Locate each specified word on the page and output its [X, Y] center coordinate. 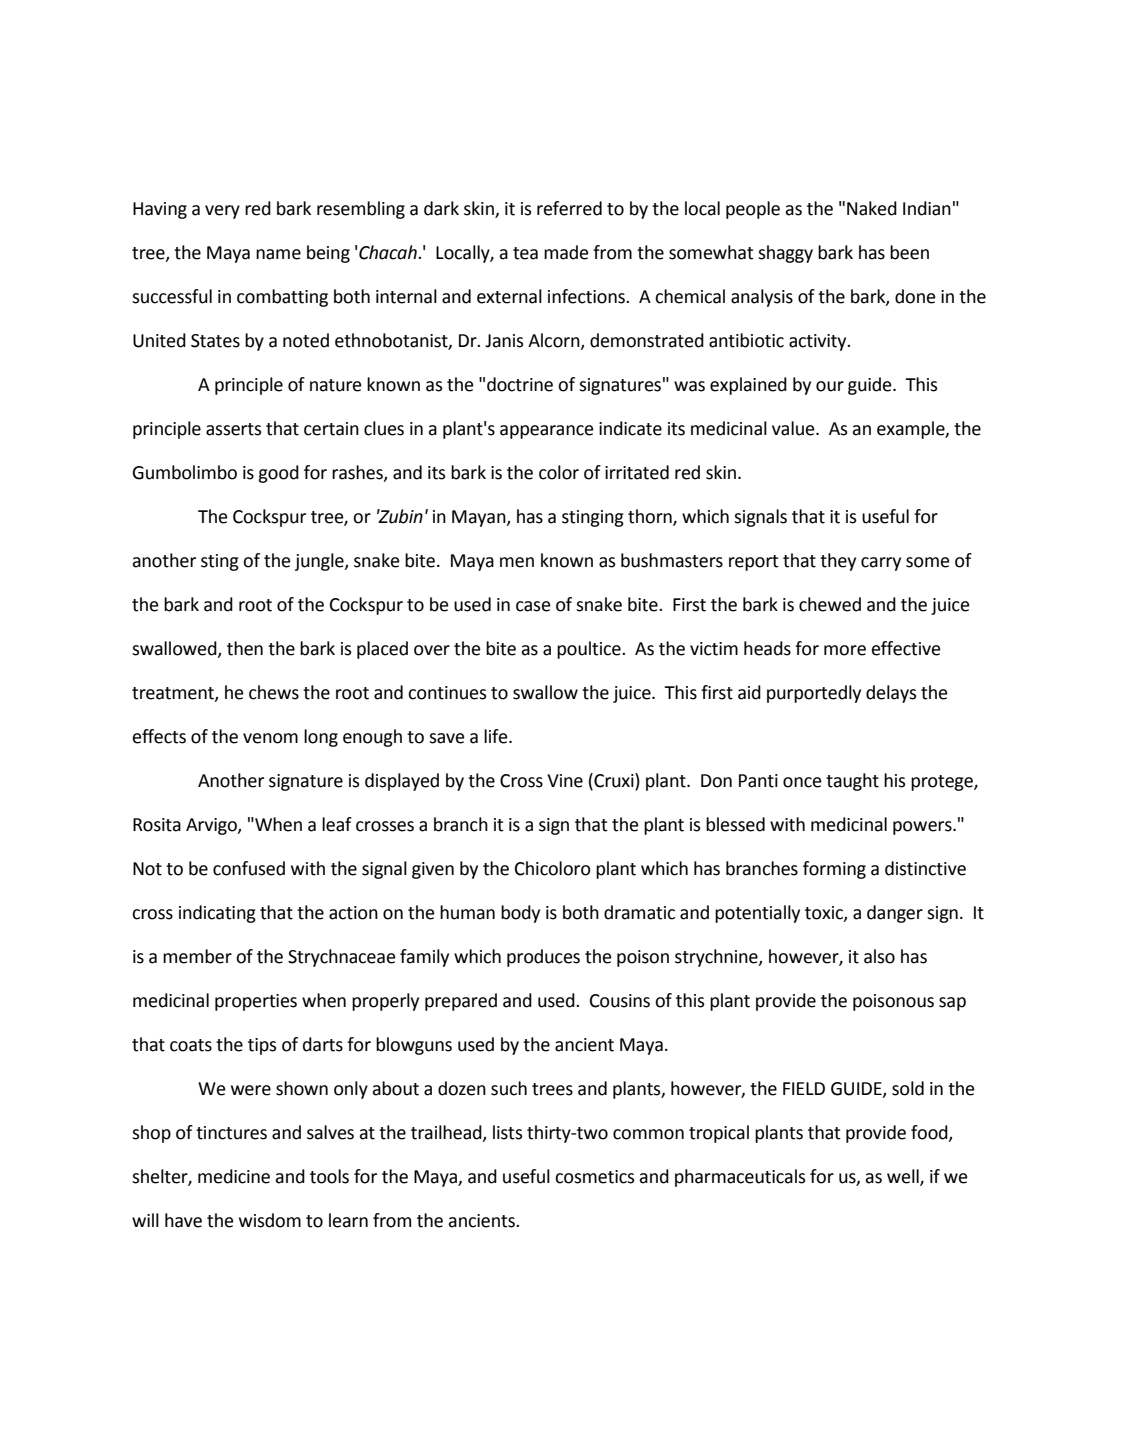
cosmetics [595, 1177]
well [904, 1177]
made [566, 252]
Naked [872, 208]
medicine [234, 1176]
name [278, 254]
